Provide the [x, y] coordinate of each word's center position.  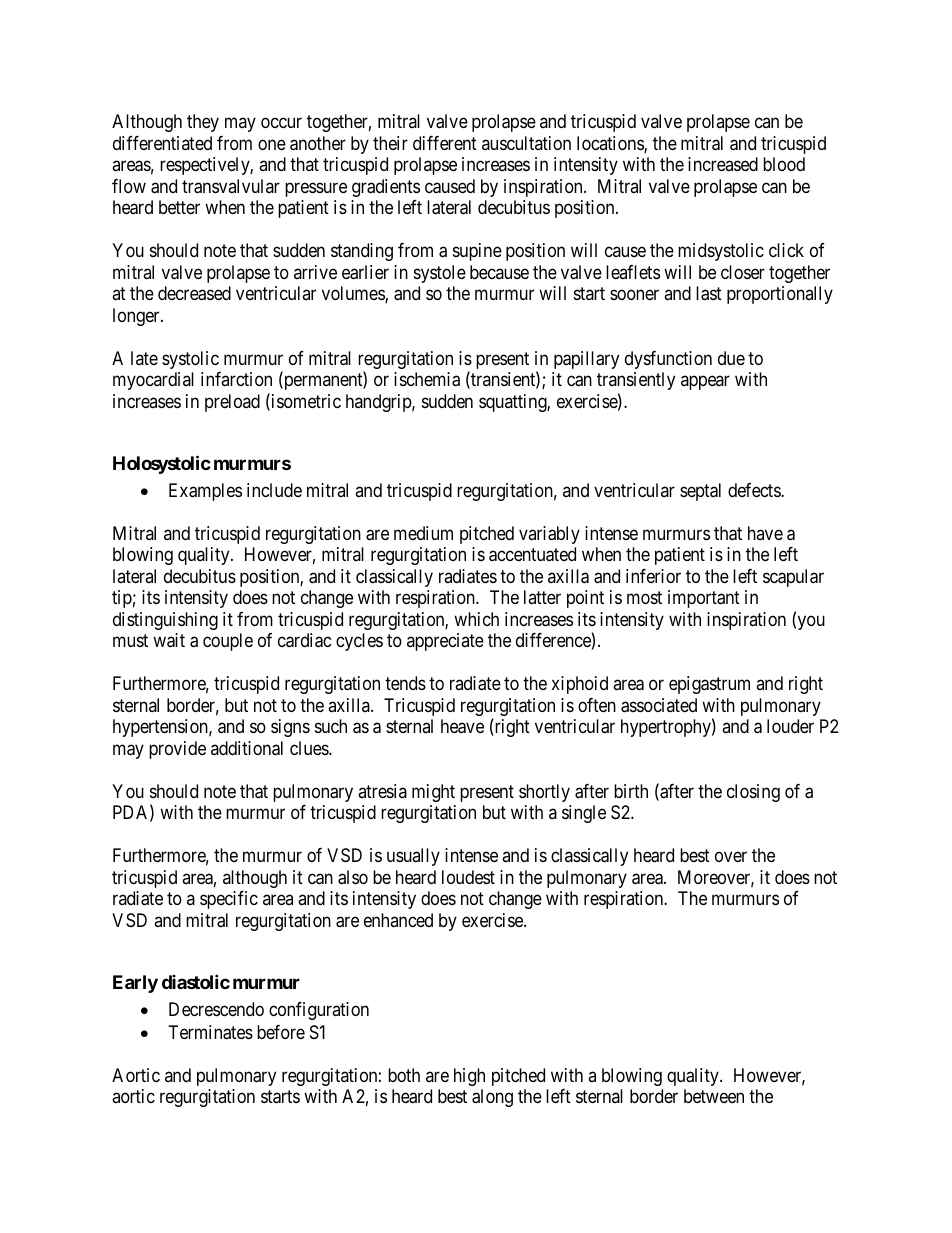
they [203, 123]
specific [229, 900]
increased [723, 164]
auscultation [526, 143]
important [704, 599]
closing [753, 793]
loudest [468, 877]
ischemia [427, 379]
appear [705, 383]
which [476, 619]
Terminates [211, 1032]
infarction [236, 379]
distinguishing [165, 621]
